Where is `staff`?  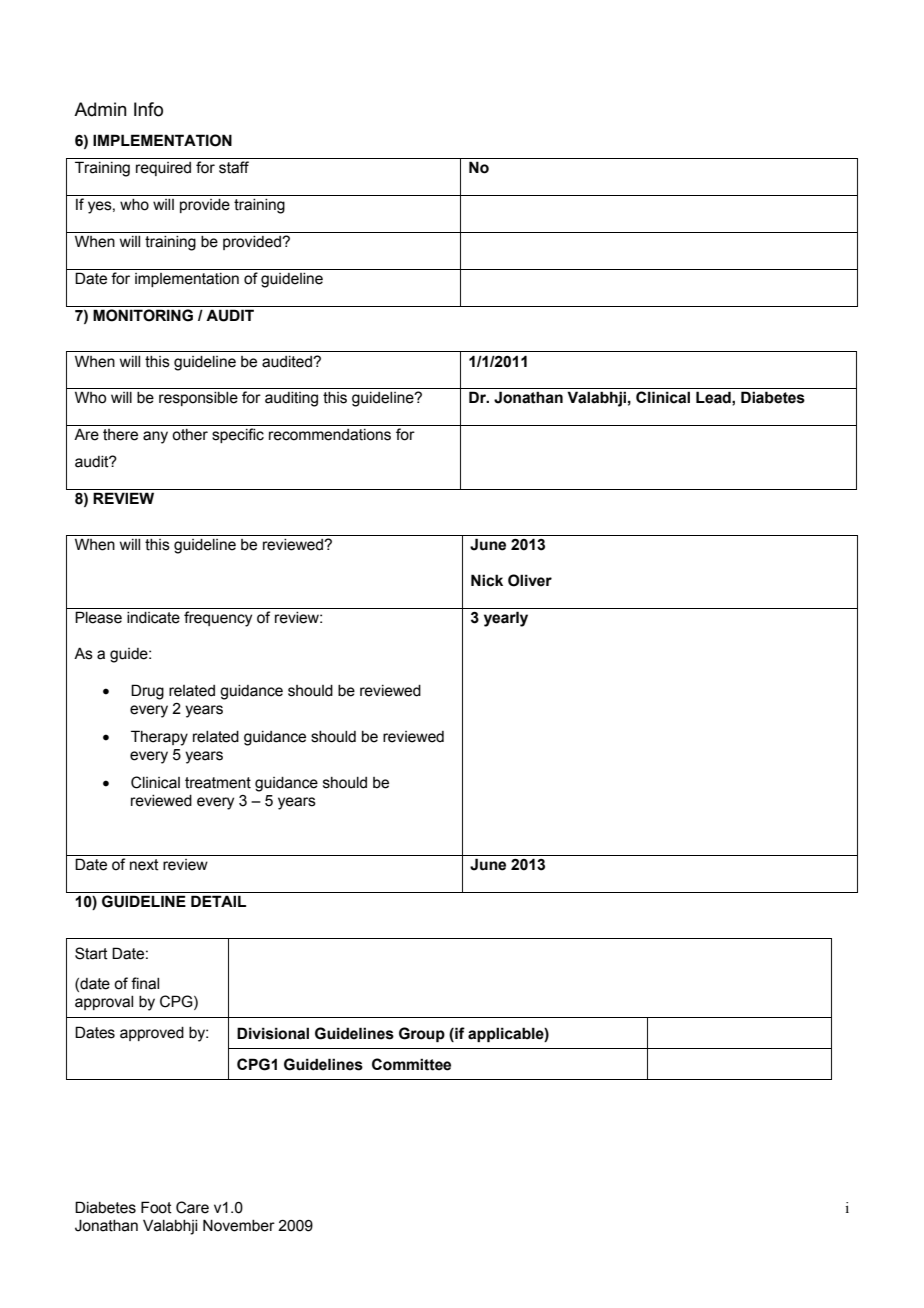 staff is located at coordinates (234, 167).
